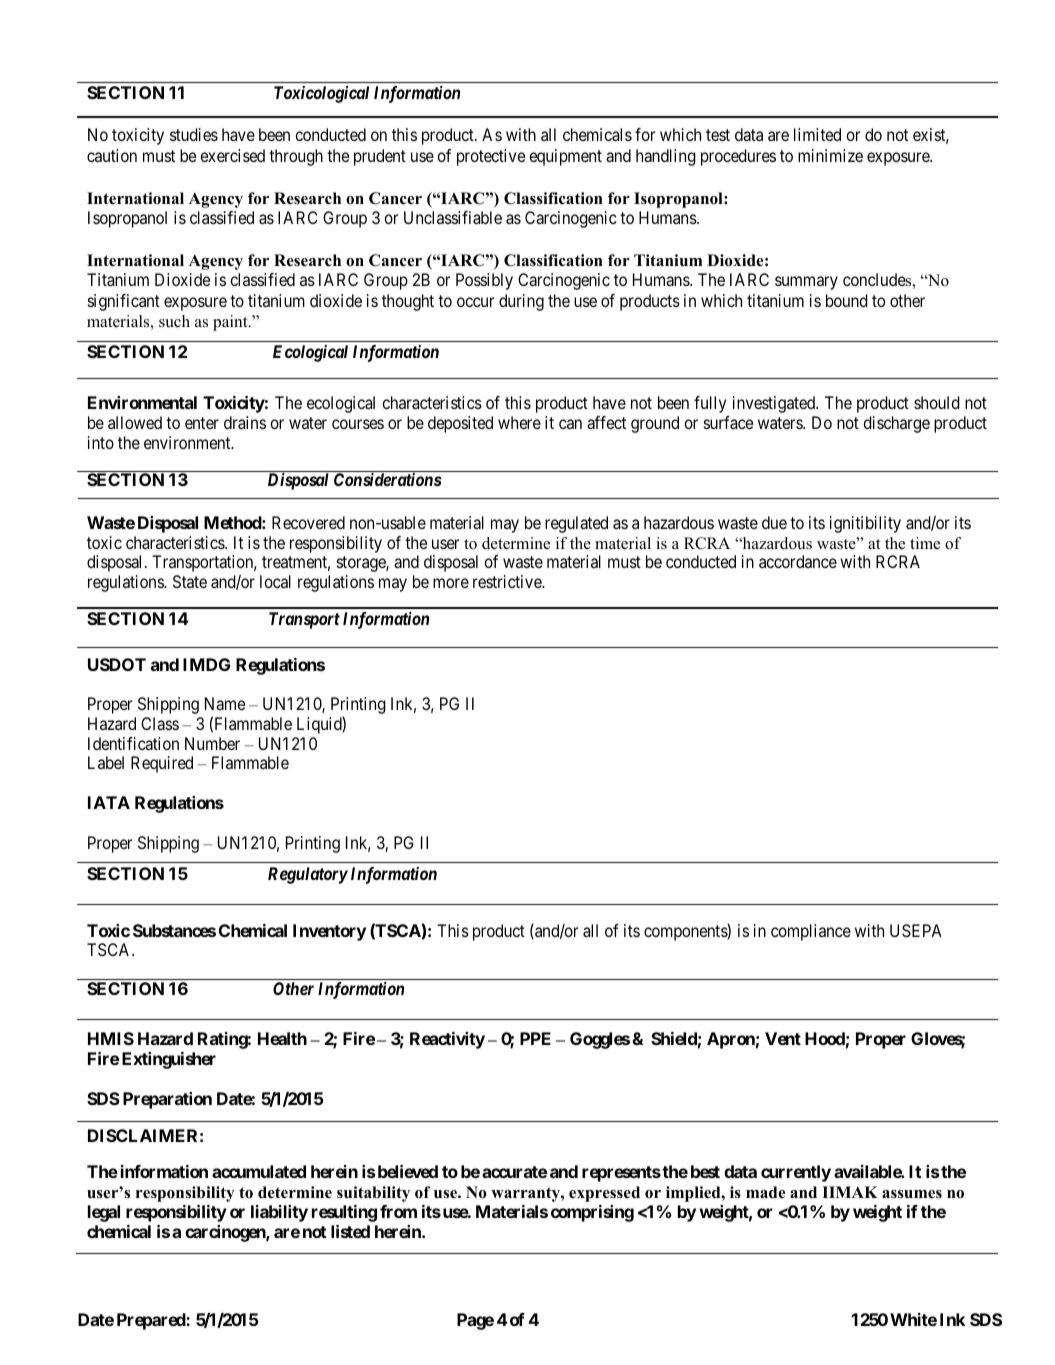 The width and height of the document is (1055, 1365). What do you see at coordinates (491, 157) in the document?
I see `protective` at bounding box center [491, 157].
